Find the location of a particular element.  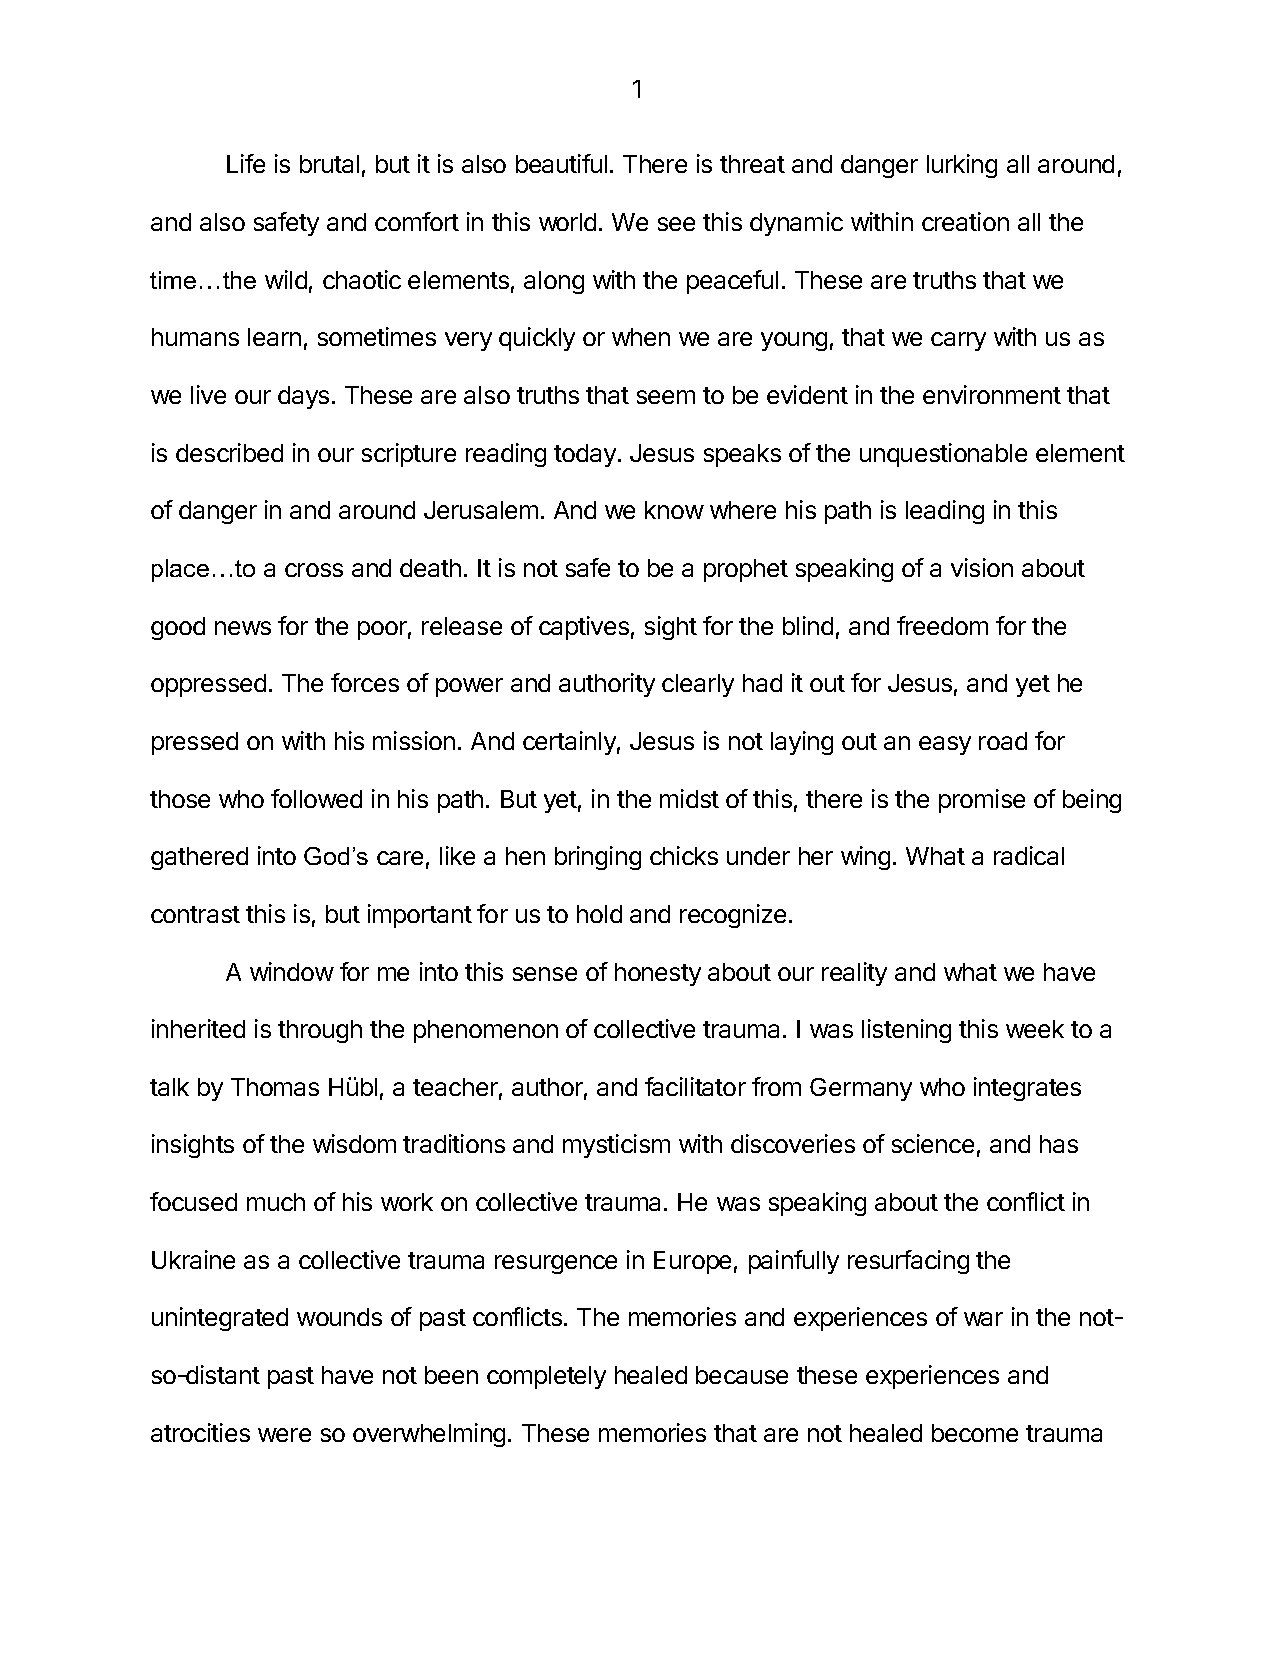

completely is located at coordinates (546, 1377).
